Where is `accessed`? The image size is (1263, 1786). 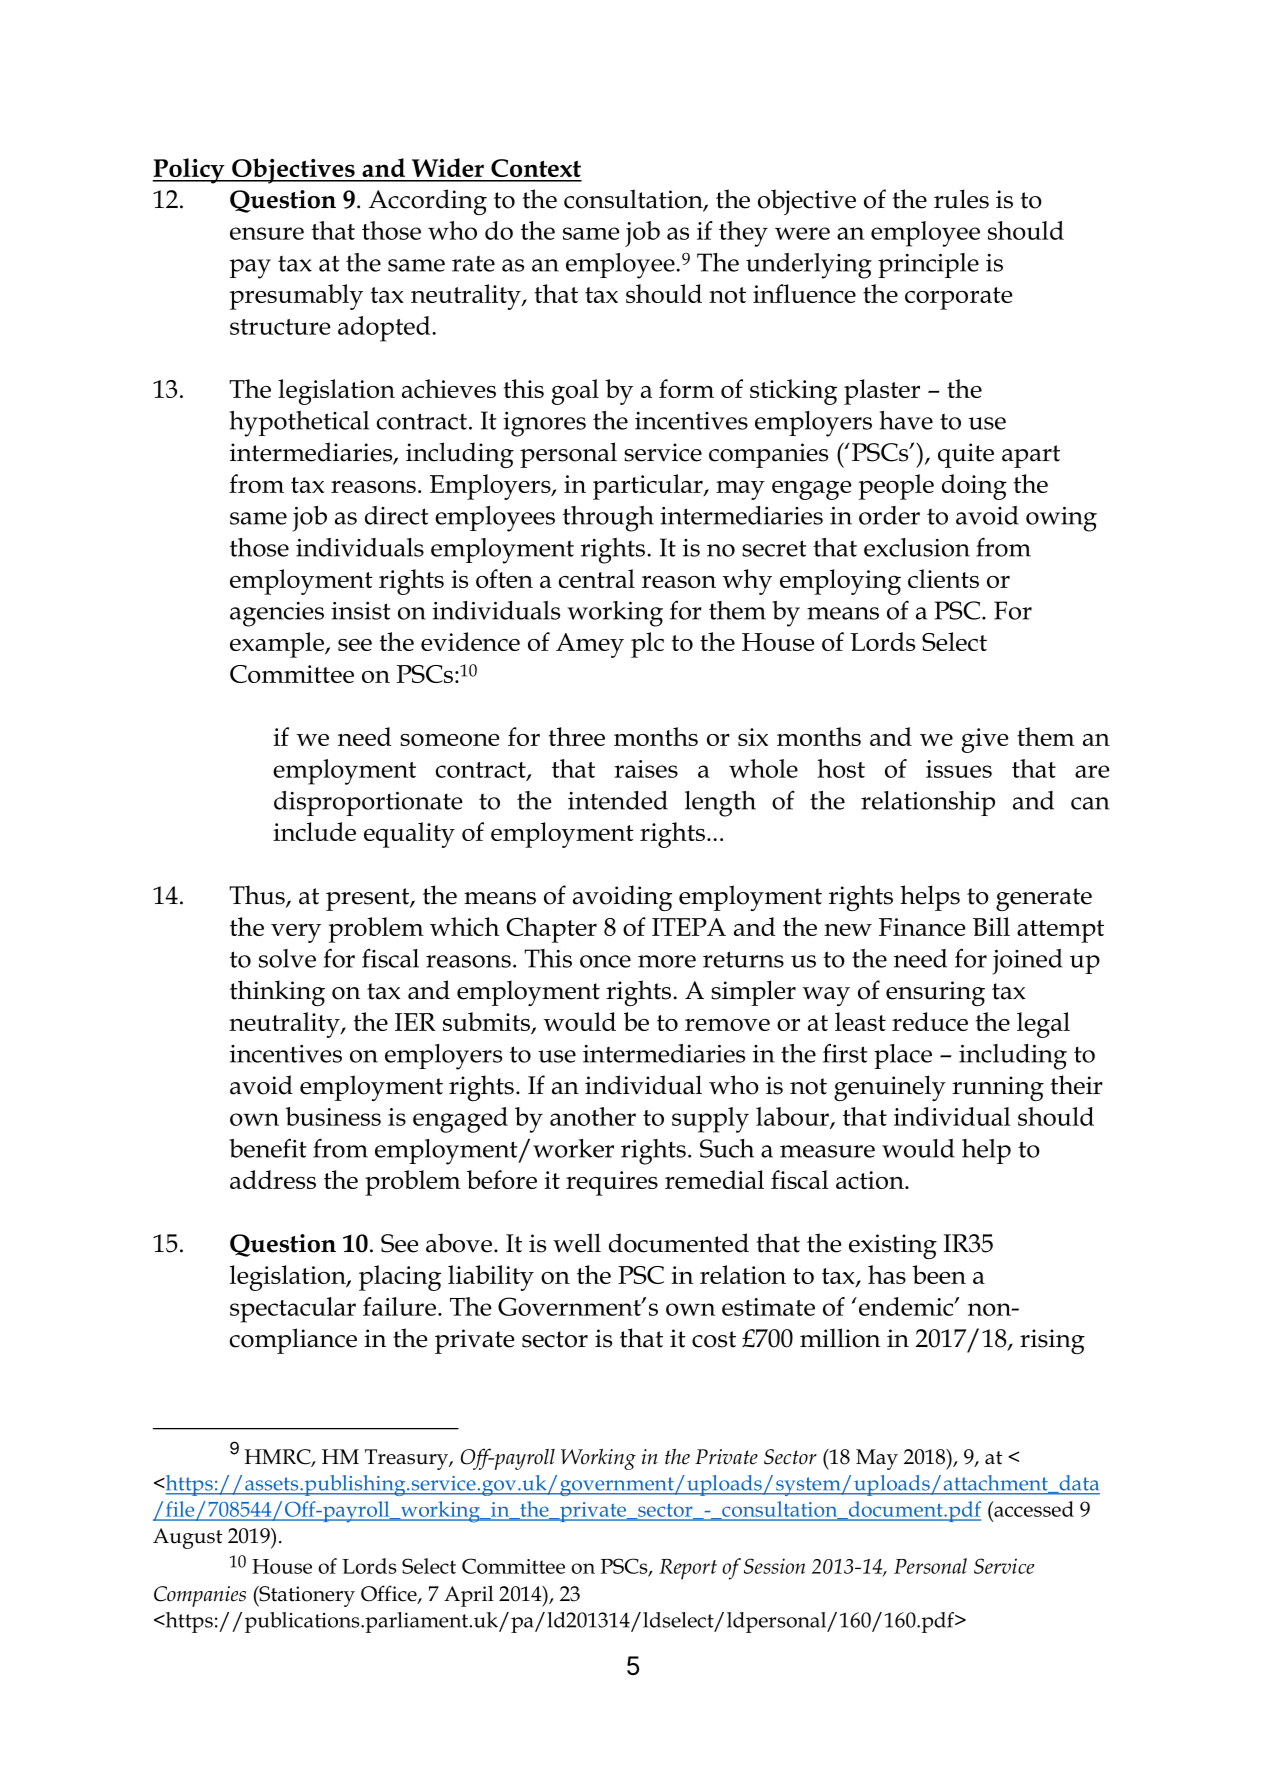
accessed is located at coordinates (1033, 1509).
